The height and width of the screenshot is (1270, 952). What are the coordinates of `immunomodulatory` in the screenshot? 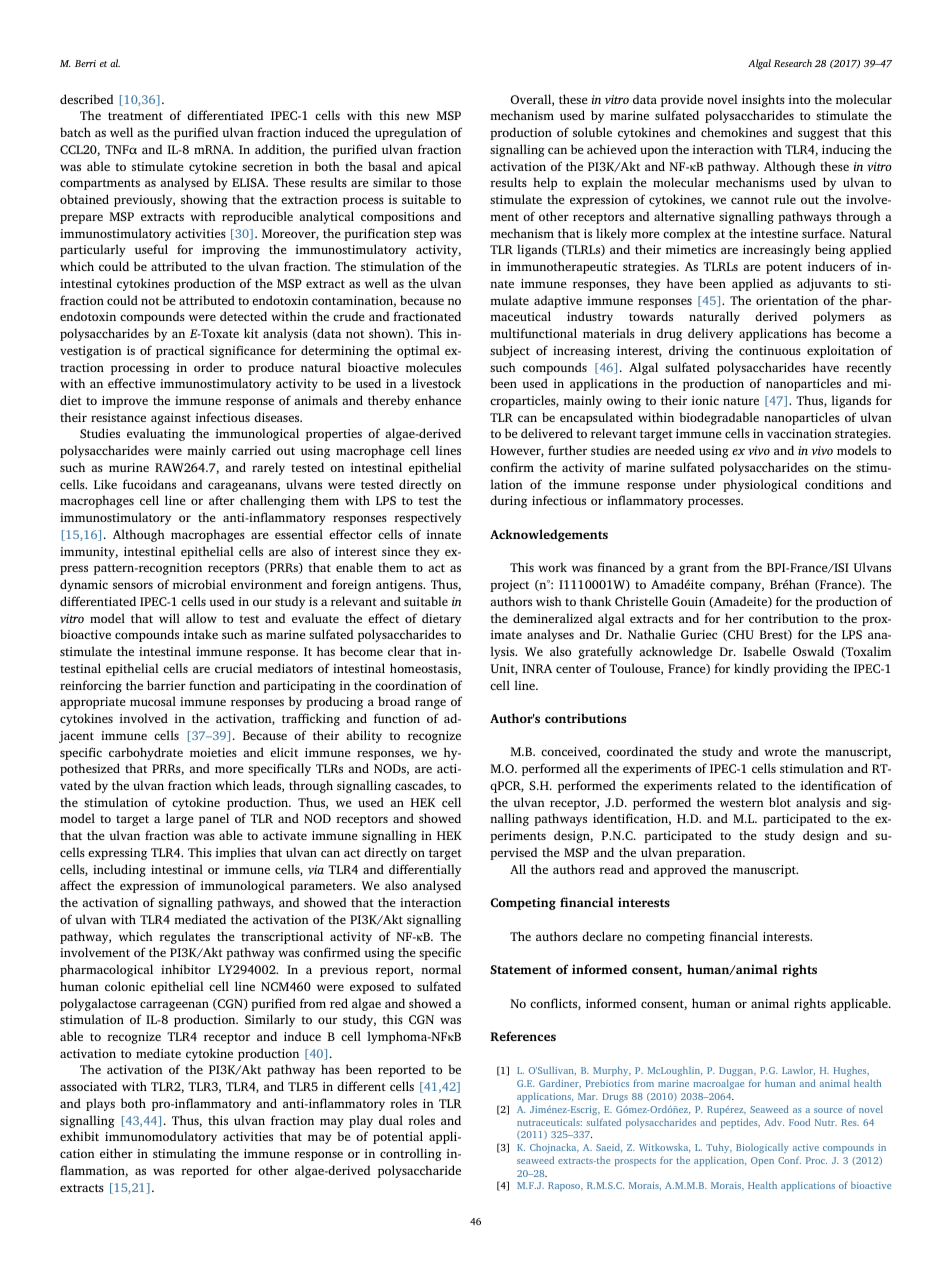 It's located at (161, 1137).
